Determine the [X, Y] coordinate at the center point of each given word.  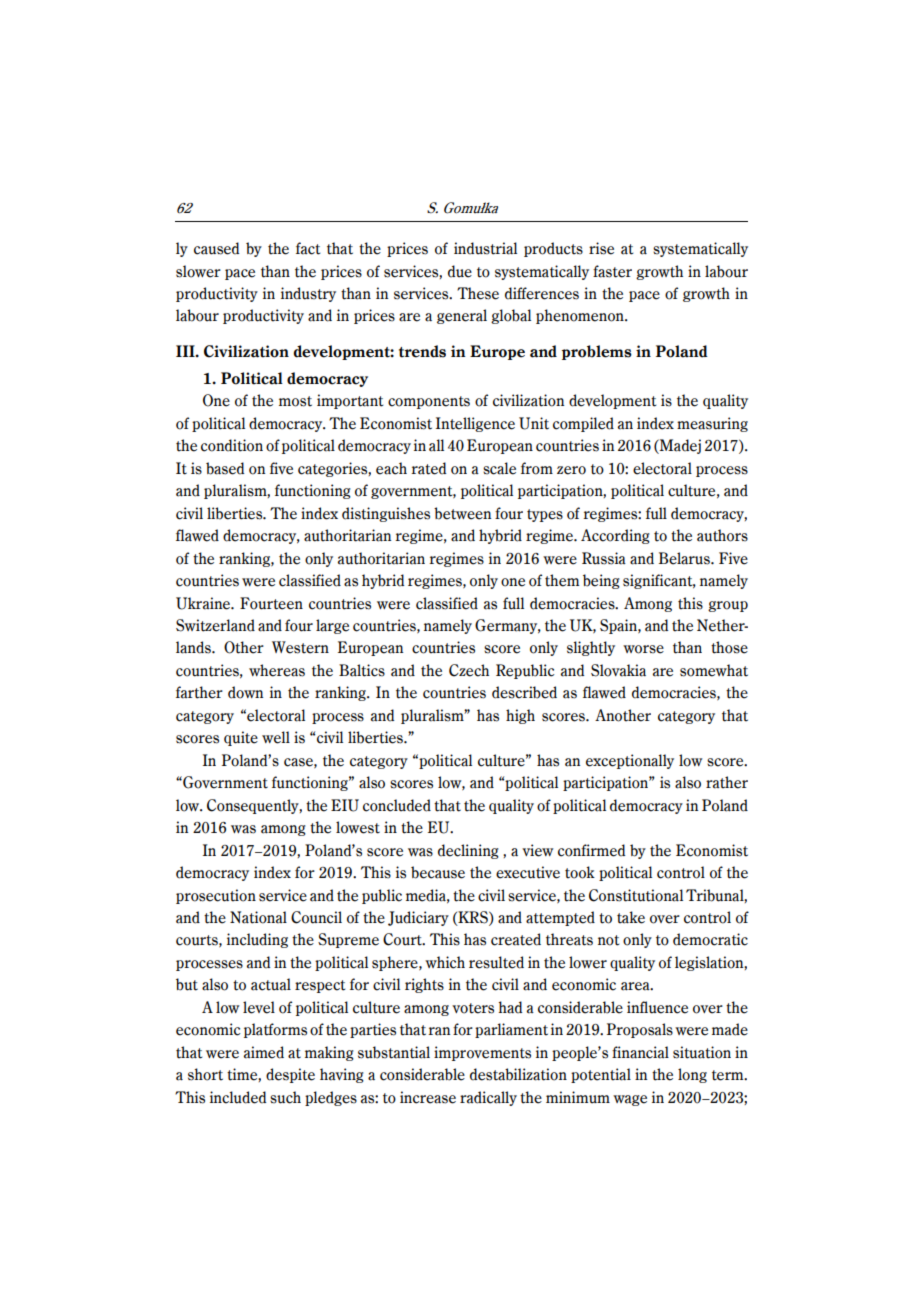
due [460, 271]
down [245, 692]
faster [612, 271]
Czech [469, 670]
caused [216, 248]
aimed [264, 1052]
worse [643, 649]
